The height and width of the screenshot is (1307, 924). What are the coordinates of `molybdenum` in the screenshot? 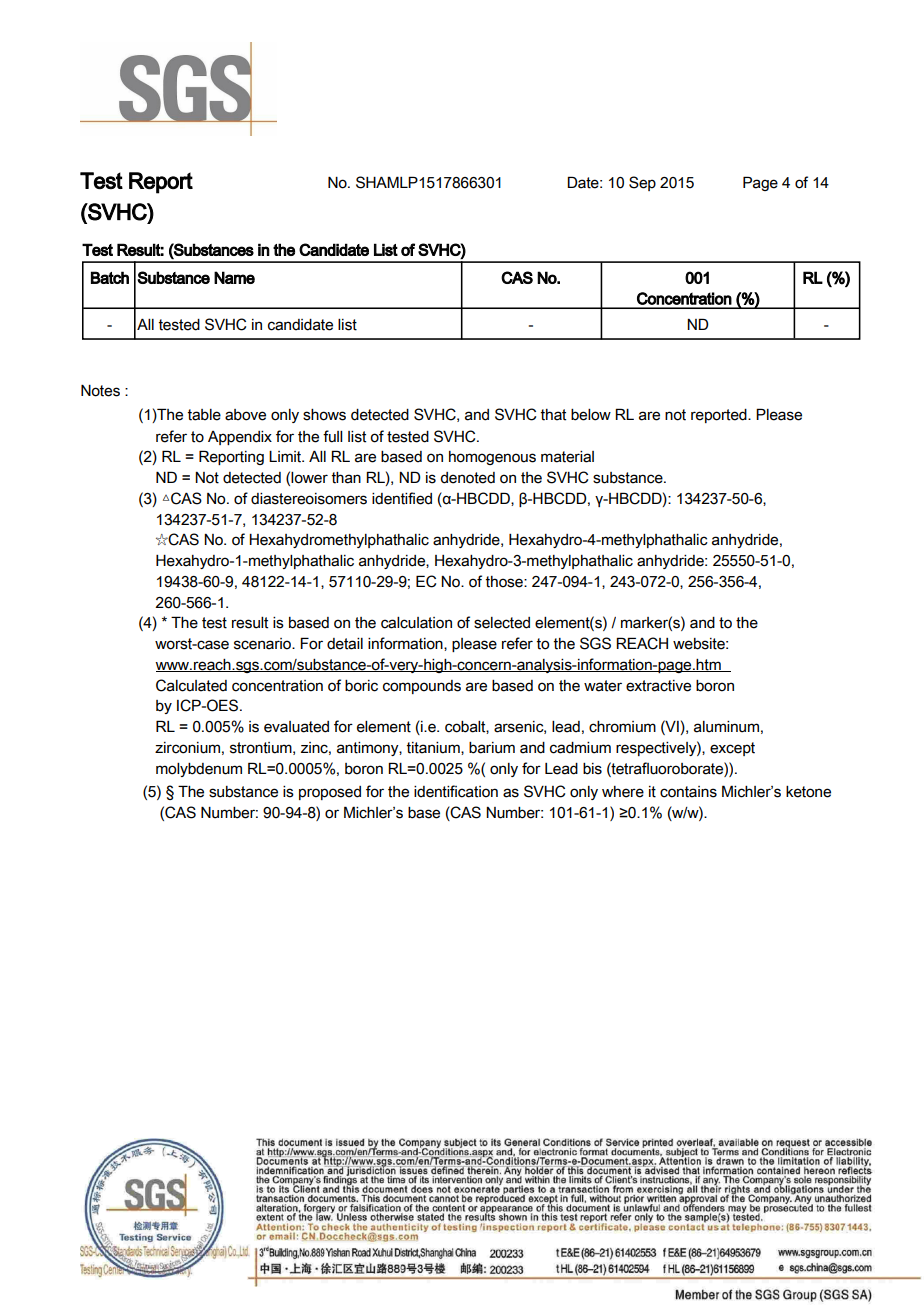 It's located at (199, 770).
